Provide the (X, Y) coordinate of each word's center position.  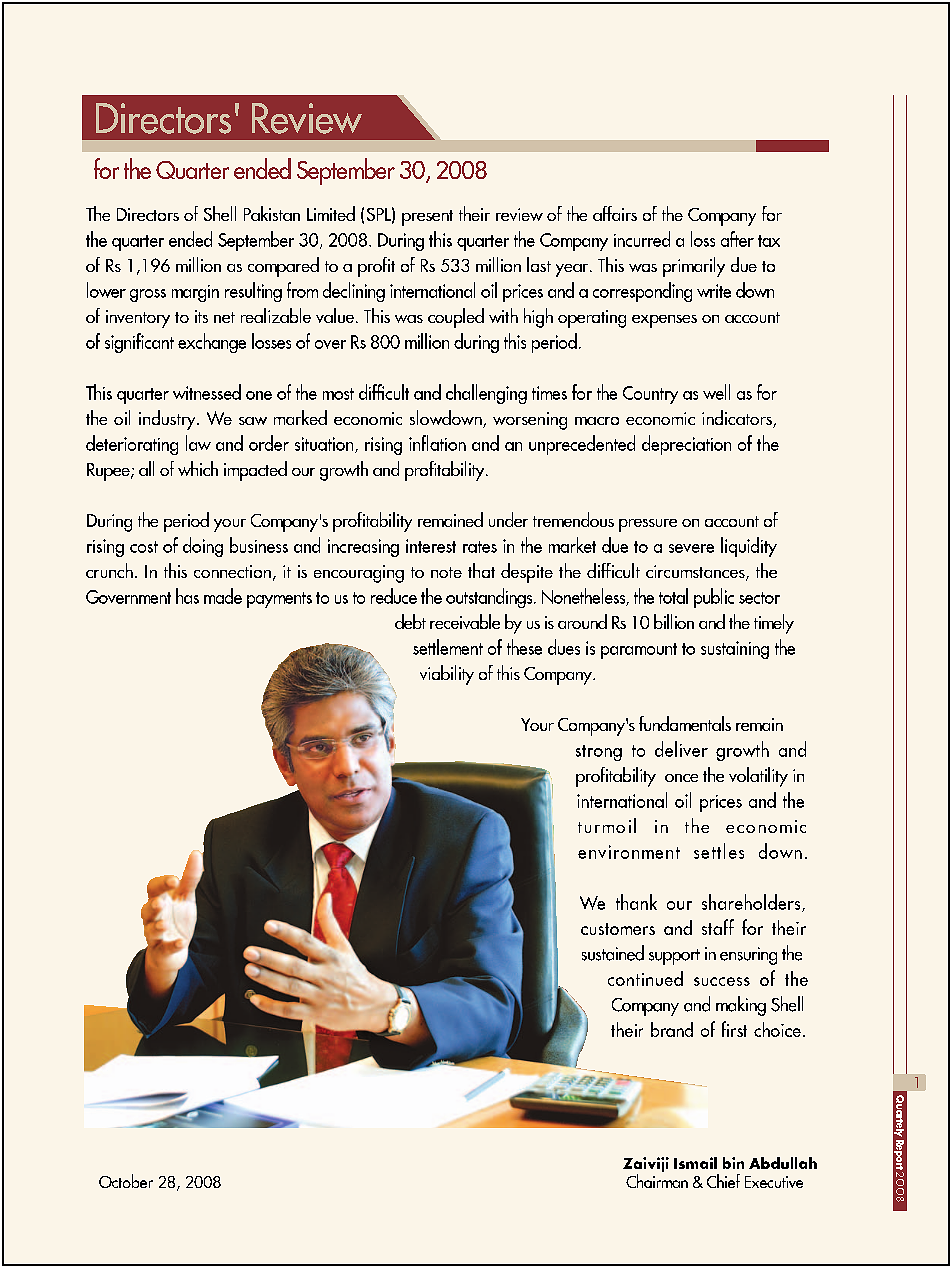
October (126, 1181)
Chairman (657, 1181)
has (187, 596)
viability (447, 675)
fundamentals (685, 723)
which (198, 468)
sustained (613, 953)
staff (718, 927)
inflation (437, 443)
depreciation (686, 445)
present (427, 218)
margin (195, 293)
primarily (694, 267)
